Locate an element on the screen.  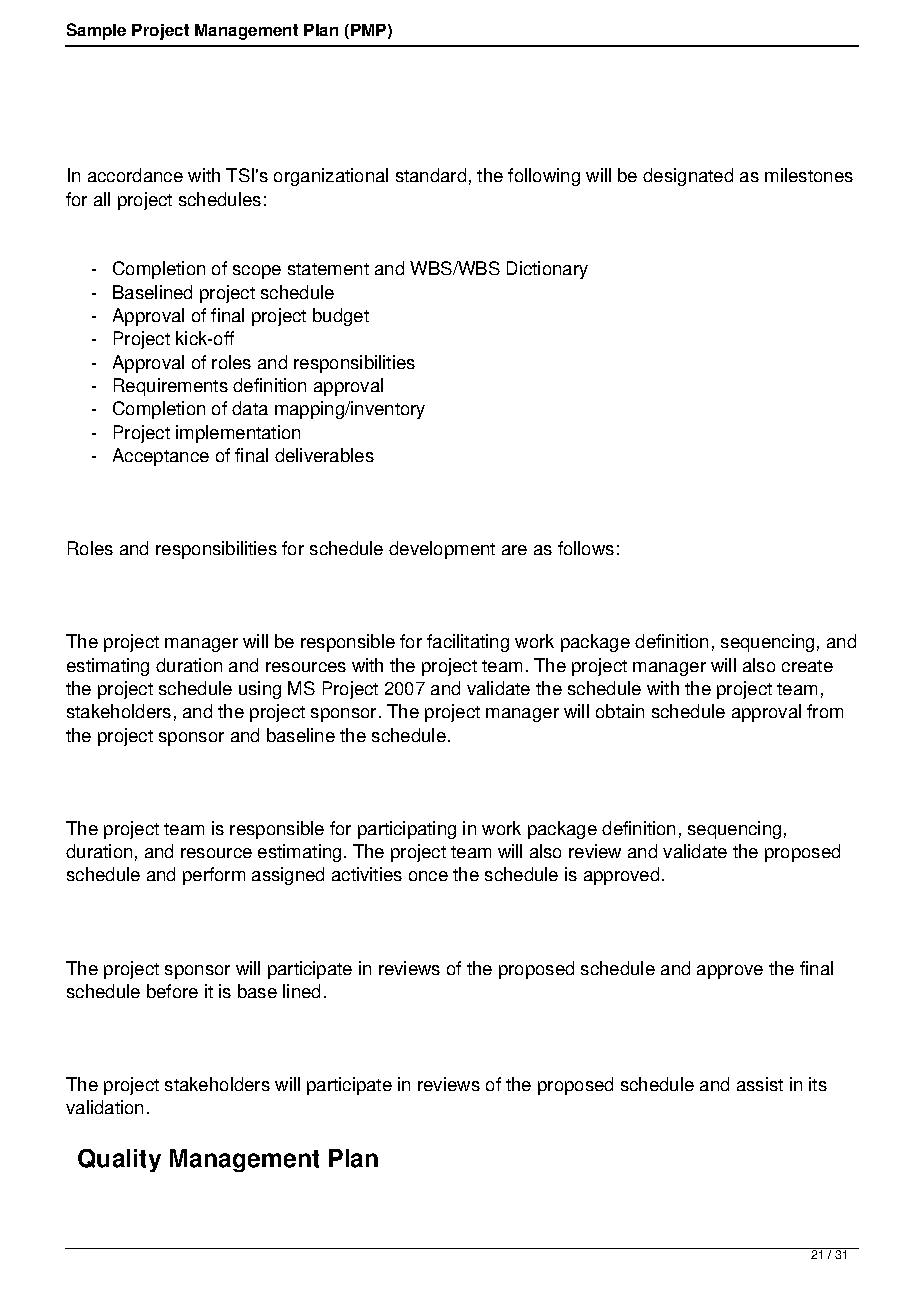
using is located at coordinates (260, 690).
